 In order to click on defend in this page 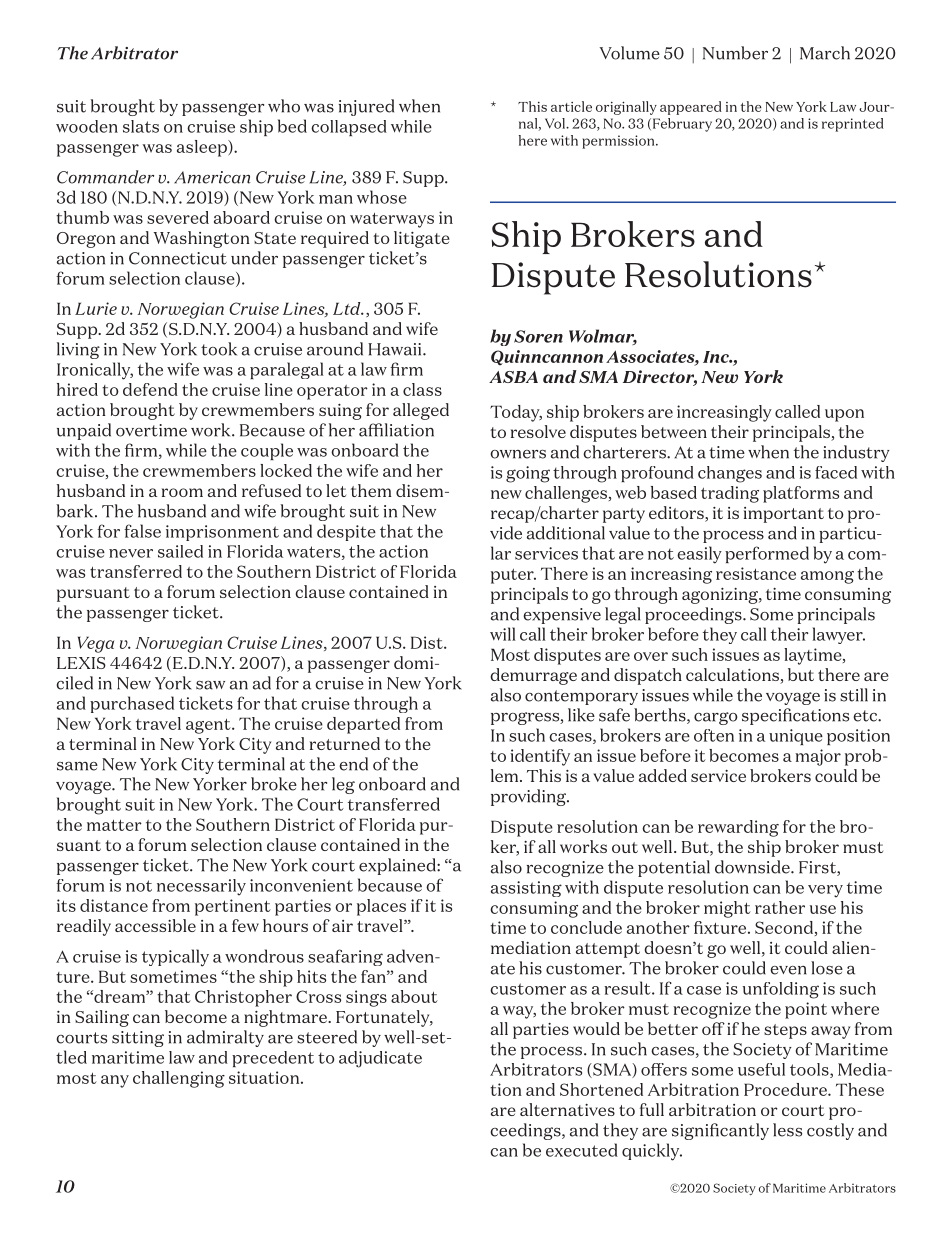, I will do `click(150, 389)`.
